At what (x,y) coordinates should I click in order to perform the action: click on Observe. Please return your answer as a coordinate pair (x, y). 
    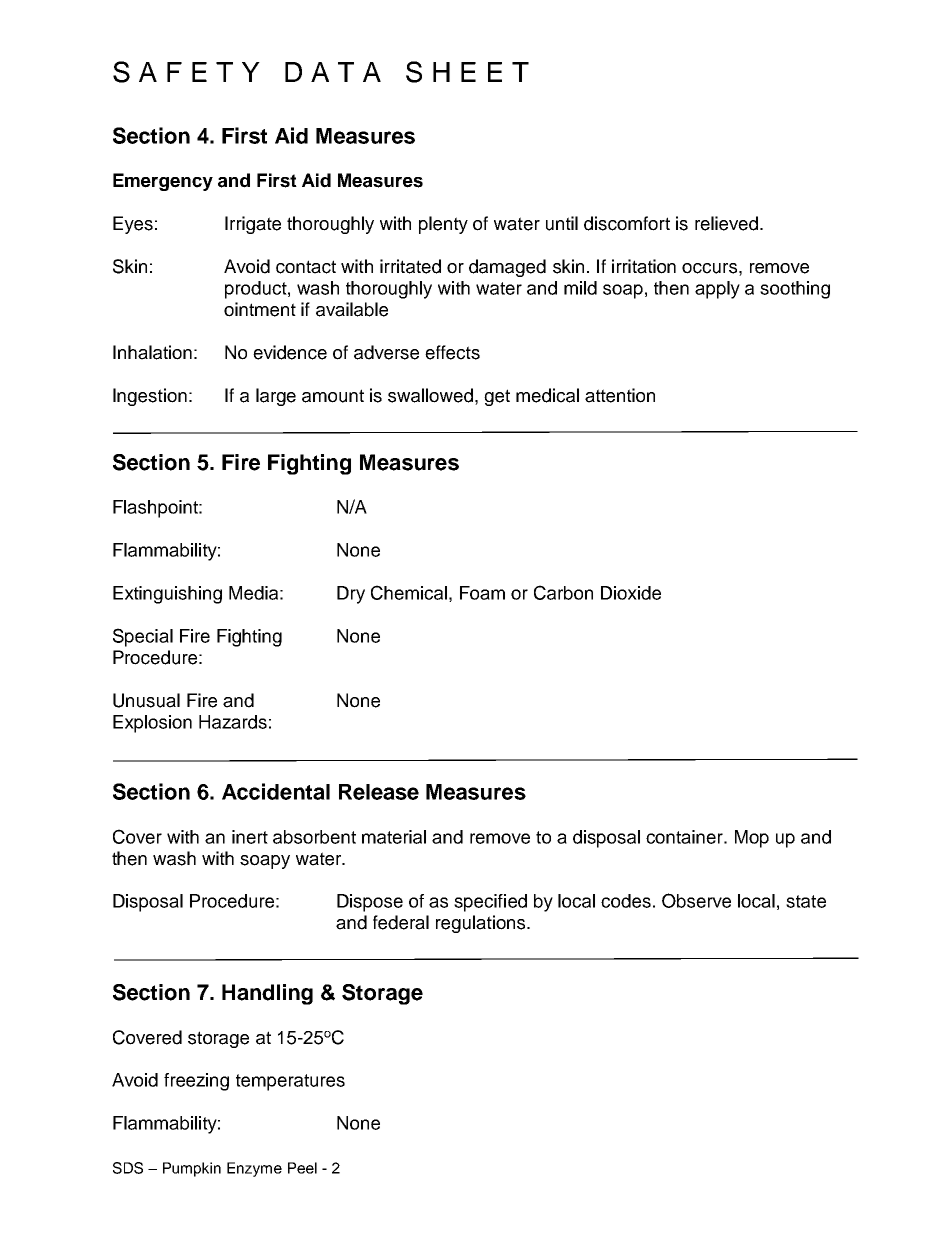
    Looking at the image, I should click on (696, 900).
